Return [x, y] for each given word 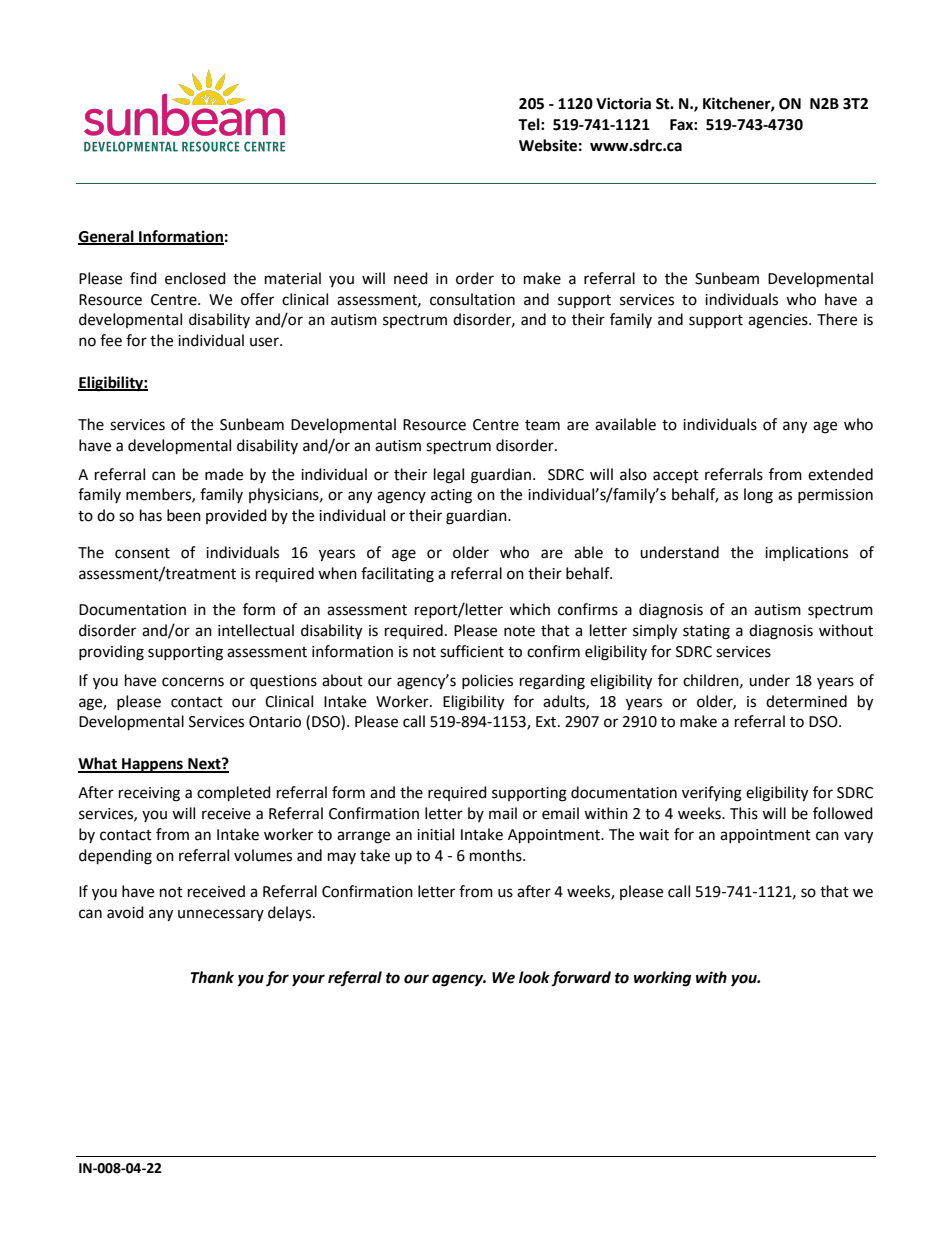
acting [451, 496]
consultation [472, 299]
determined [806, 701]
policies [487, 681]
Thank [212, 977]
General [107, 237]
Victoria [623, 103]
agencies [779, 321]
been [184, 515]
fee [111, 340]
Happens [152, 765]
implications [806, 553]
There [837, 319]
